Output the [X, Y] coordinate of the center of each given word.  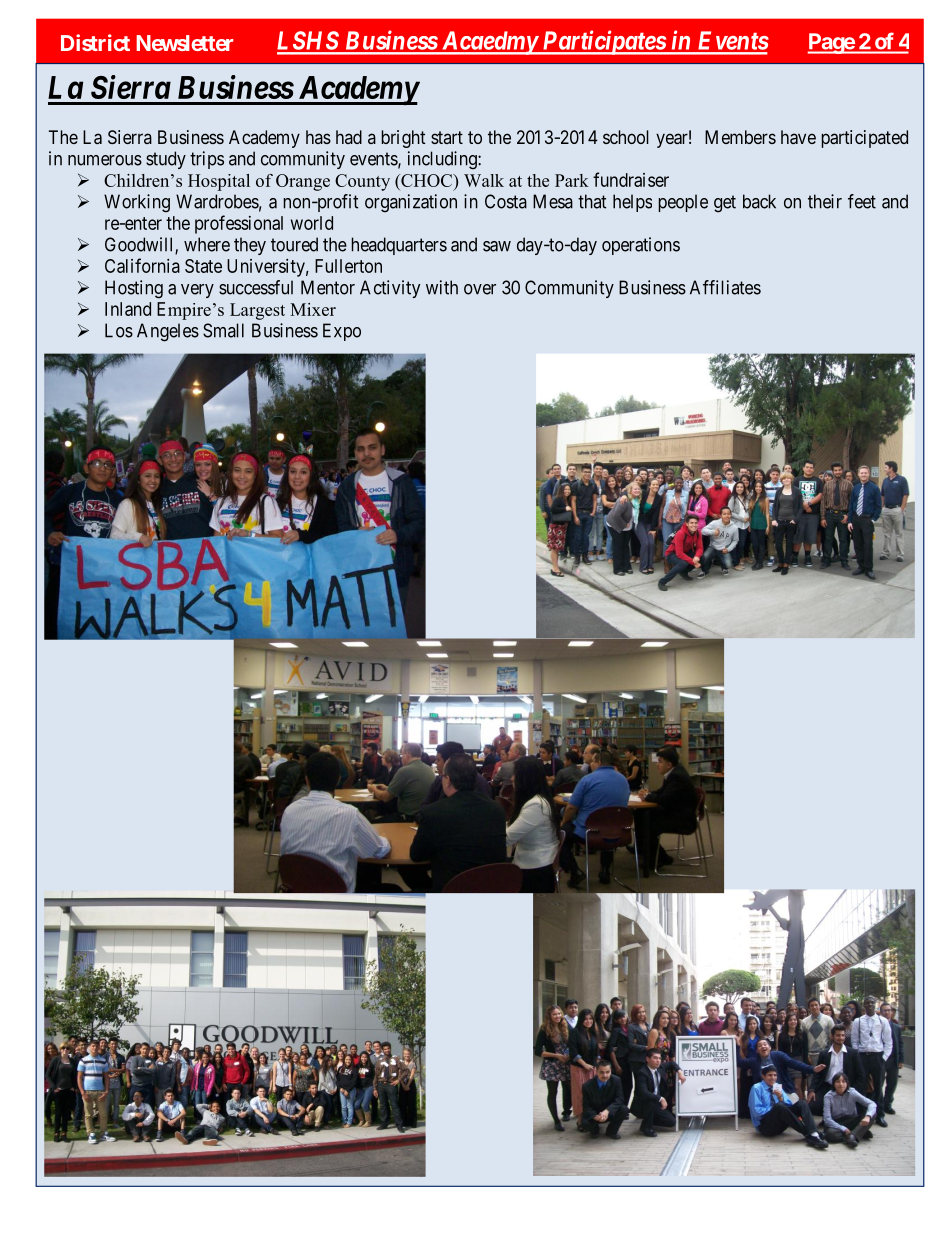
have [798, 137]
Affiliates [725, 287]
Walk [484, 180]
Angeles [168, 332]
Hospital [219, 182]
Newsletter [184, 43]
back [759, 201]
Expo [342, 332]
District [95, 42]
